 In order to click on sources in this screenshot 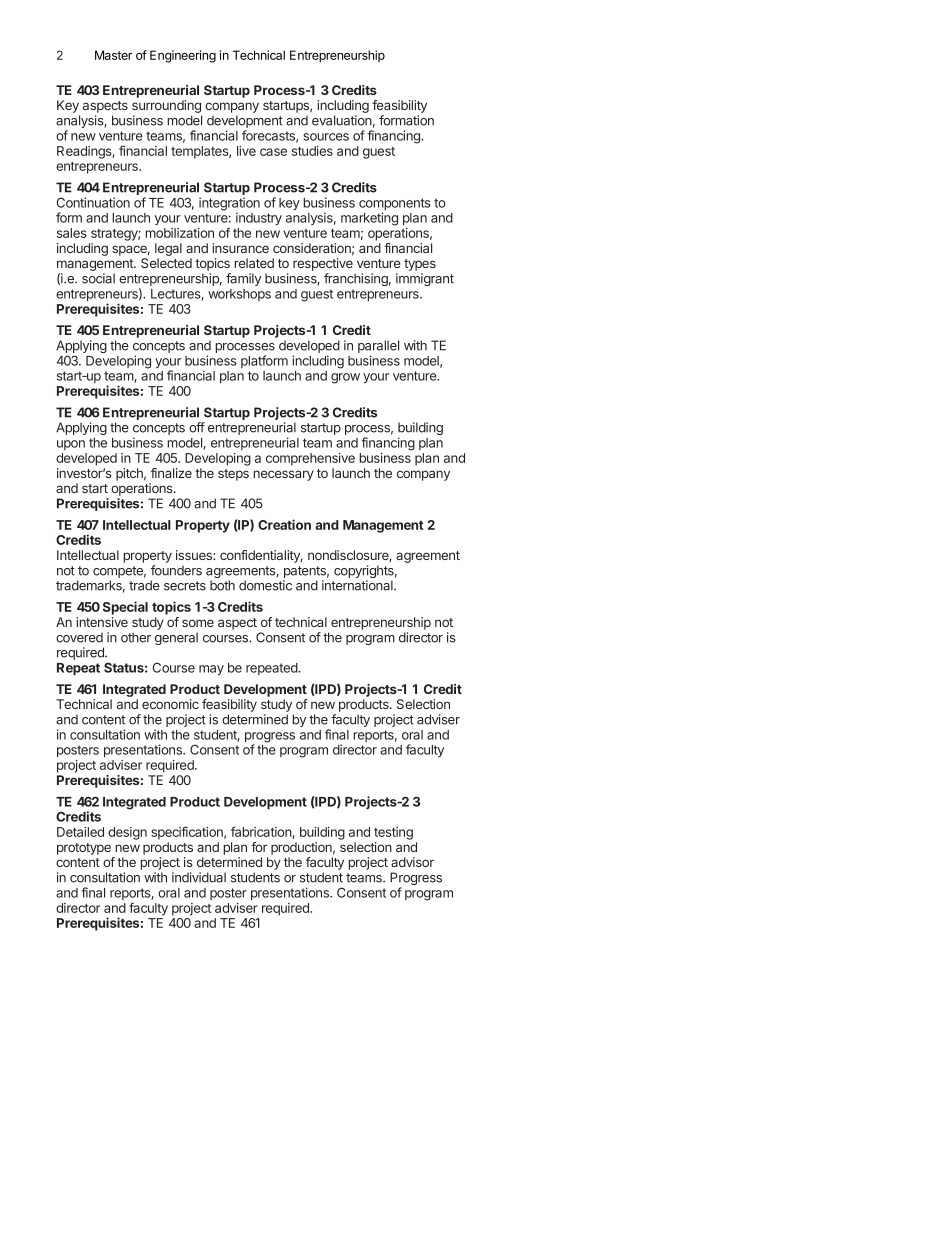, I will do `click(326, 137)`.
